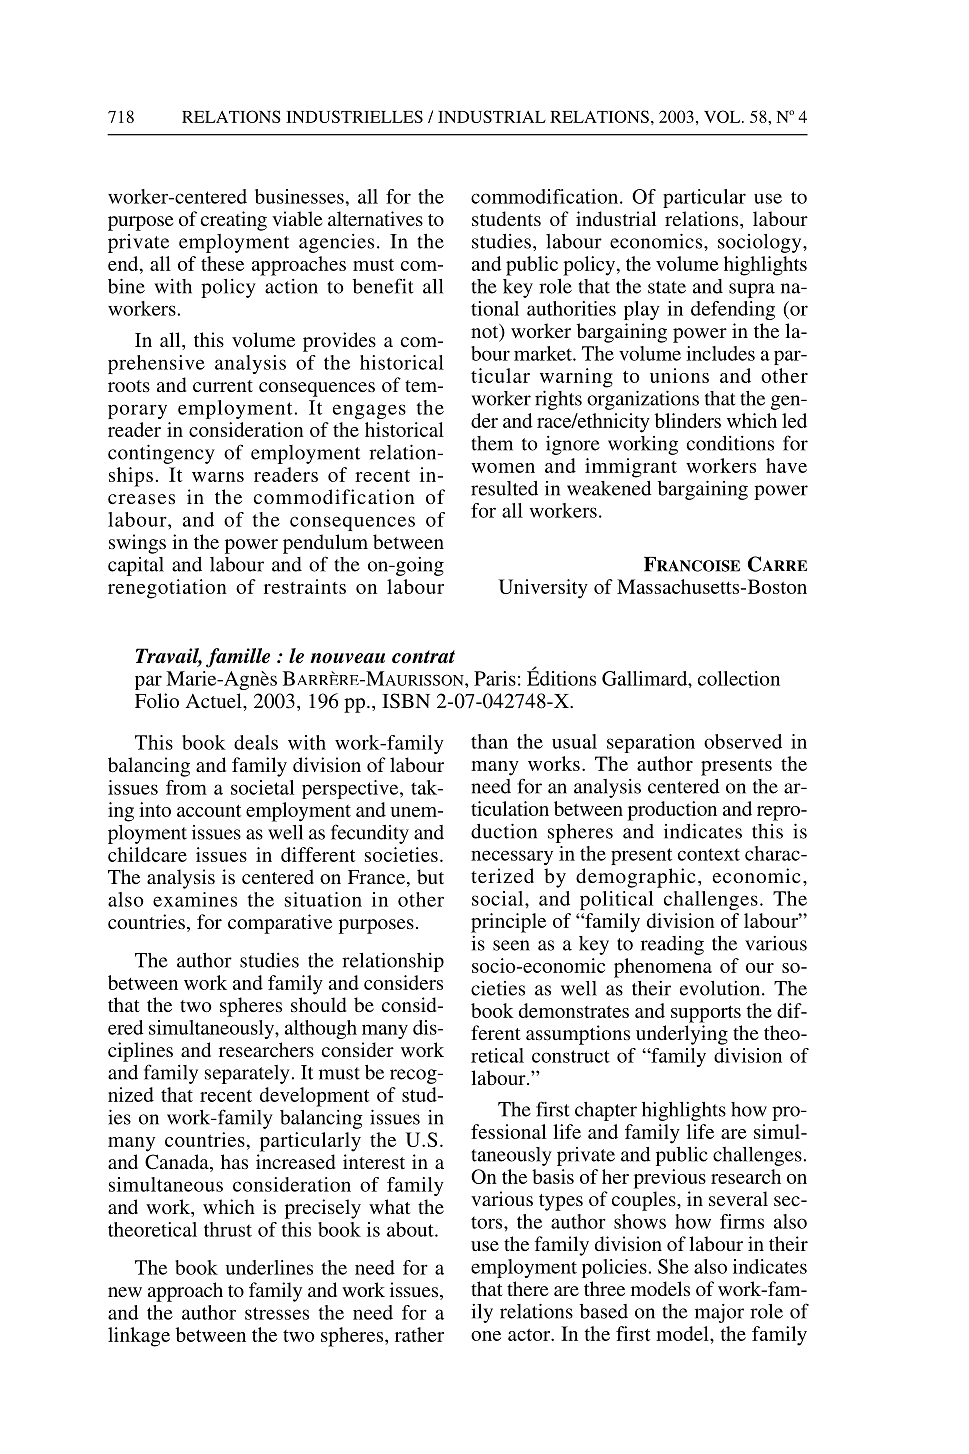 This screenshot has width=969, height=1454. Describe the element at coordinates (486, 1336) in the screenshot. I see `one` at that location.
